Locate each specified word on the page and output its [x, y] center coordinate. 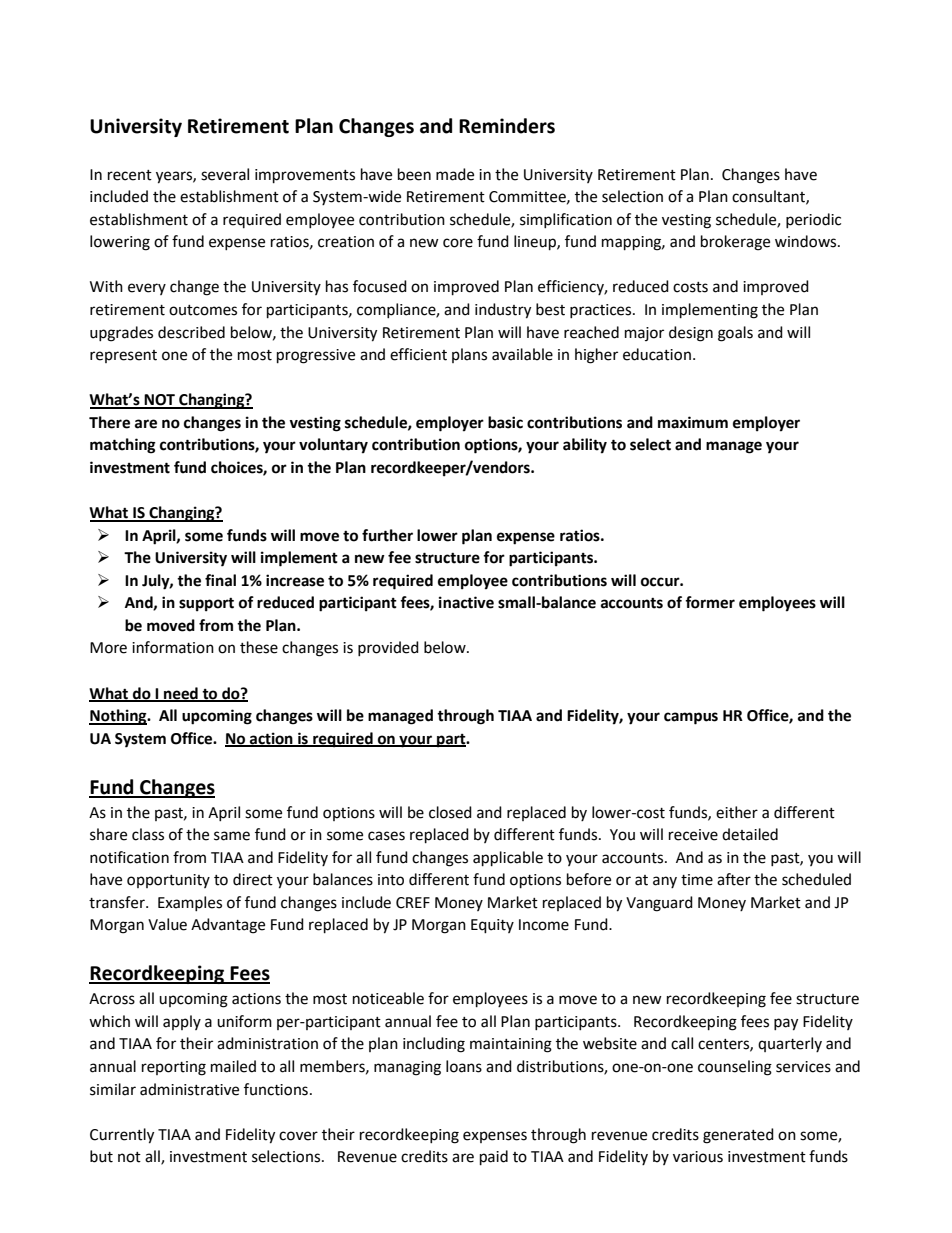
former [710, 602]
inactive [466, 602]
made [455, 174]
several [225, 174]
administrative [189, 1089]
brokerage [735, 243]
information [173, 647]
